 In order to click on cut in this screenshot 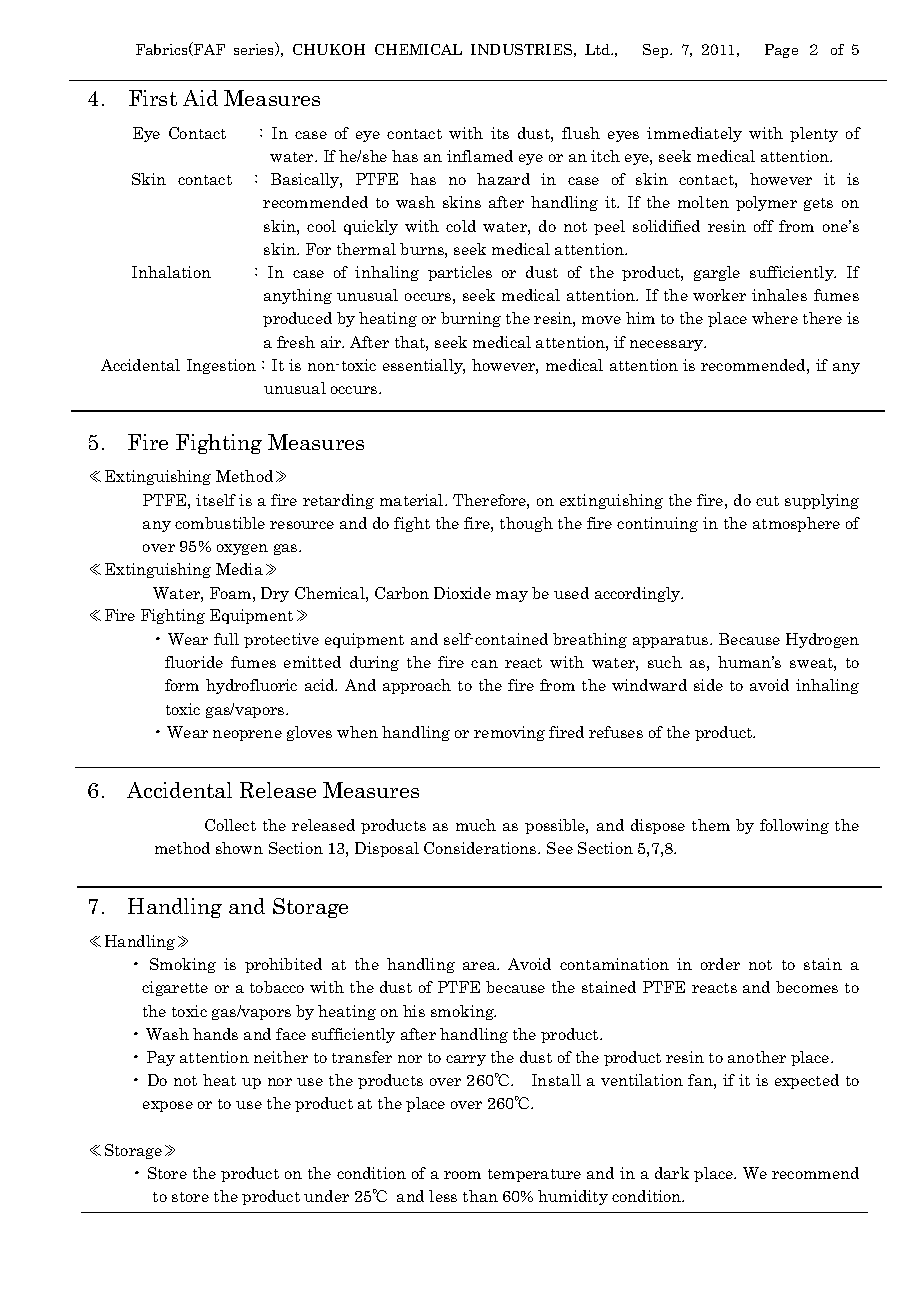, I will do `click(767, 501)`.
